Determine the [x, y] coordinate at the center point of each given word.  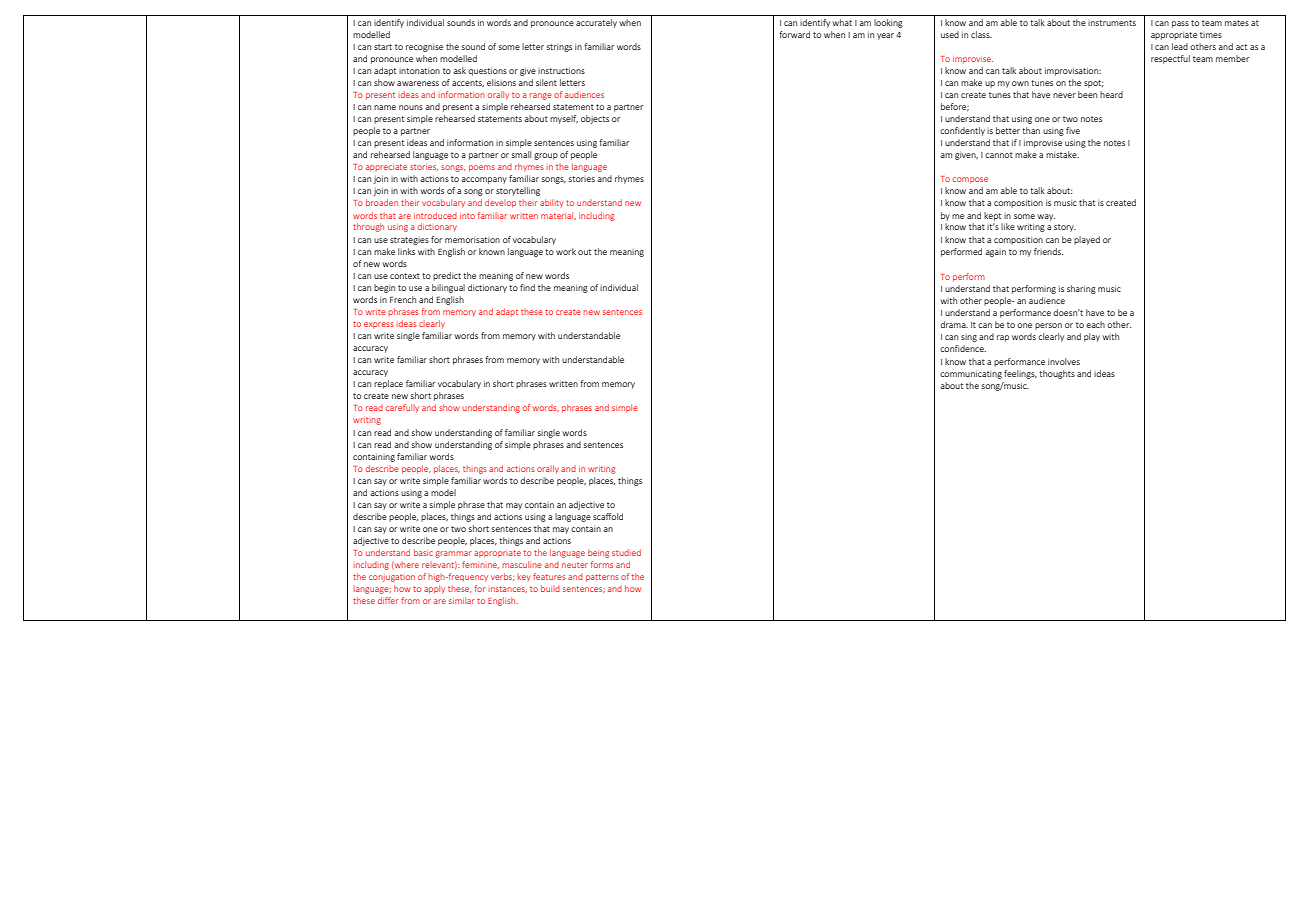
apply [434, 589]
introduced [435, 215]
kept [992, 216]
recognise [424, 48]
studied [626, 552]
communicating [971, 375]
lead [1180, 46]
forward [794, 34]
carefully [402, 408]
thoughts [1057, 374]
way [1046, 217]
